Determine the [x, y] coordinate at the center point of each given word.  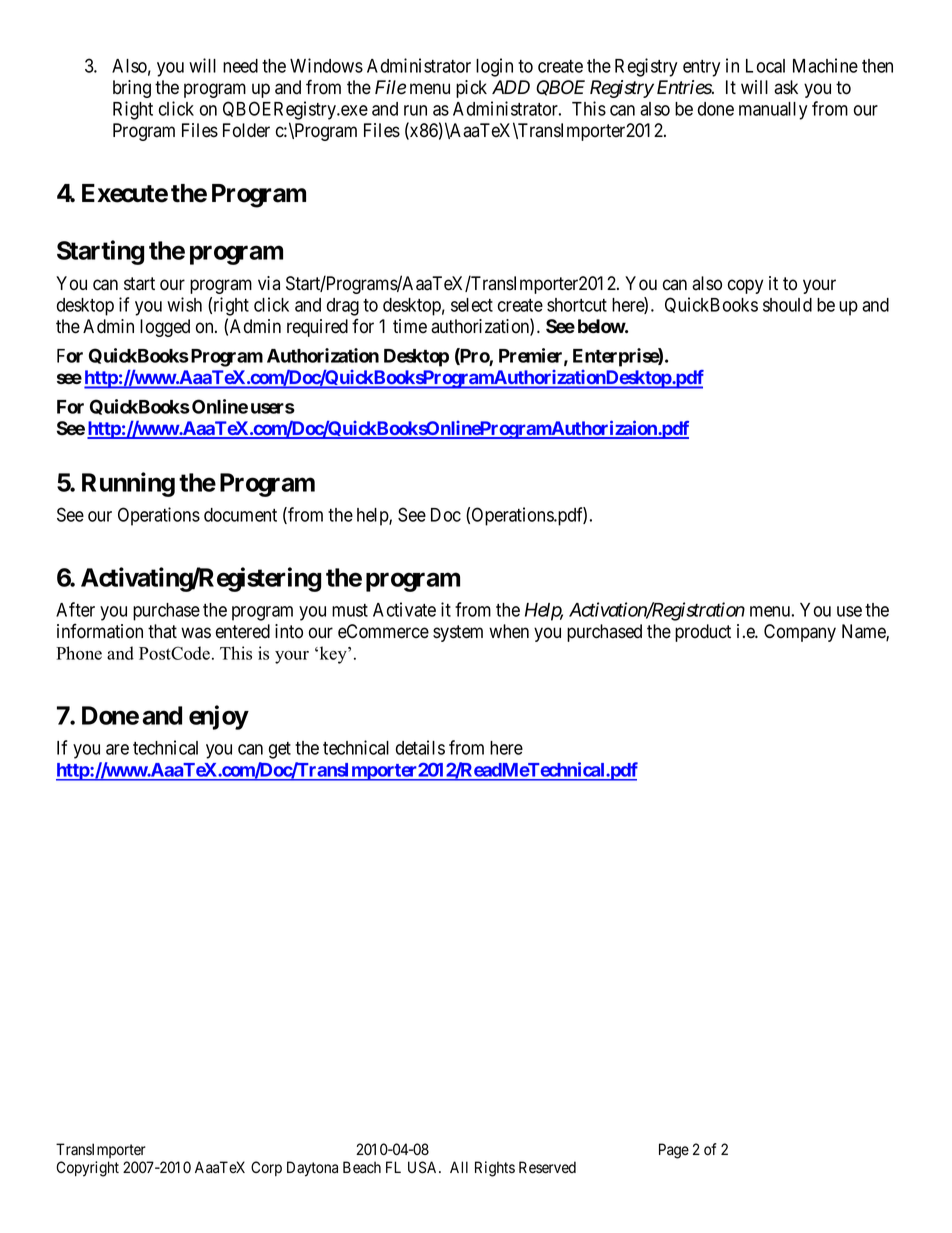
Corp [266, 1168]
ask [786, 87]
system [458, 633]
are [117, 749]
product [703, 633]
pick [471, 89]
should [787, 305]
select [472, 305]
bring [132, 89]
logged [165, 328]
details [420, 747]
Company [800, 633]
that [162, 631]
